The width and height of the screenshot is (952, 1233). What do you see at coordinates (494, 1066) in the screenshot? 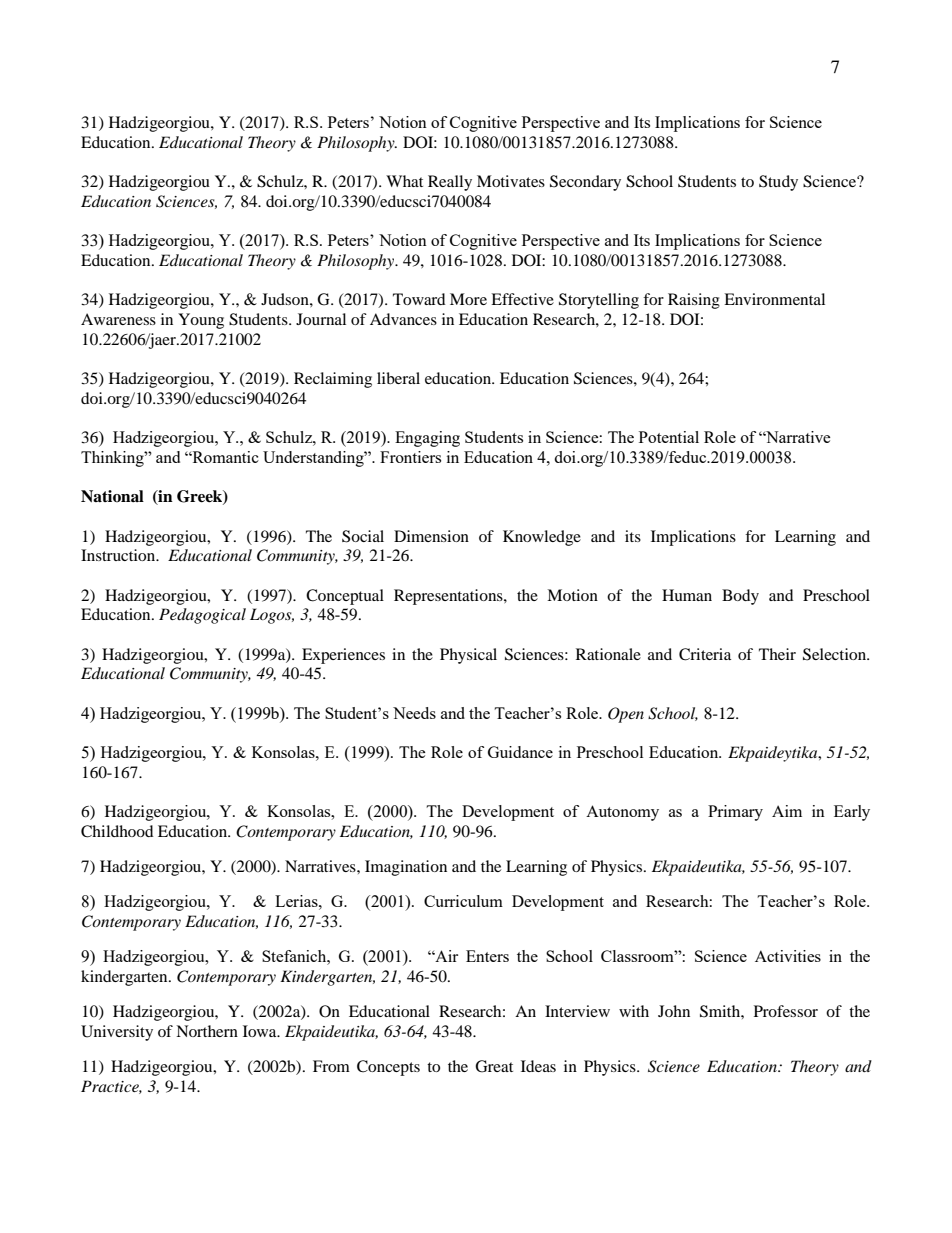
I see `Great` at bounding box center [494, 1066].
